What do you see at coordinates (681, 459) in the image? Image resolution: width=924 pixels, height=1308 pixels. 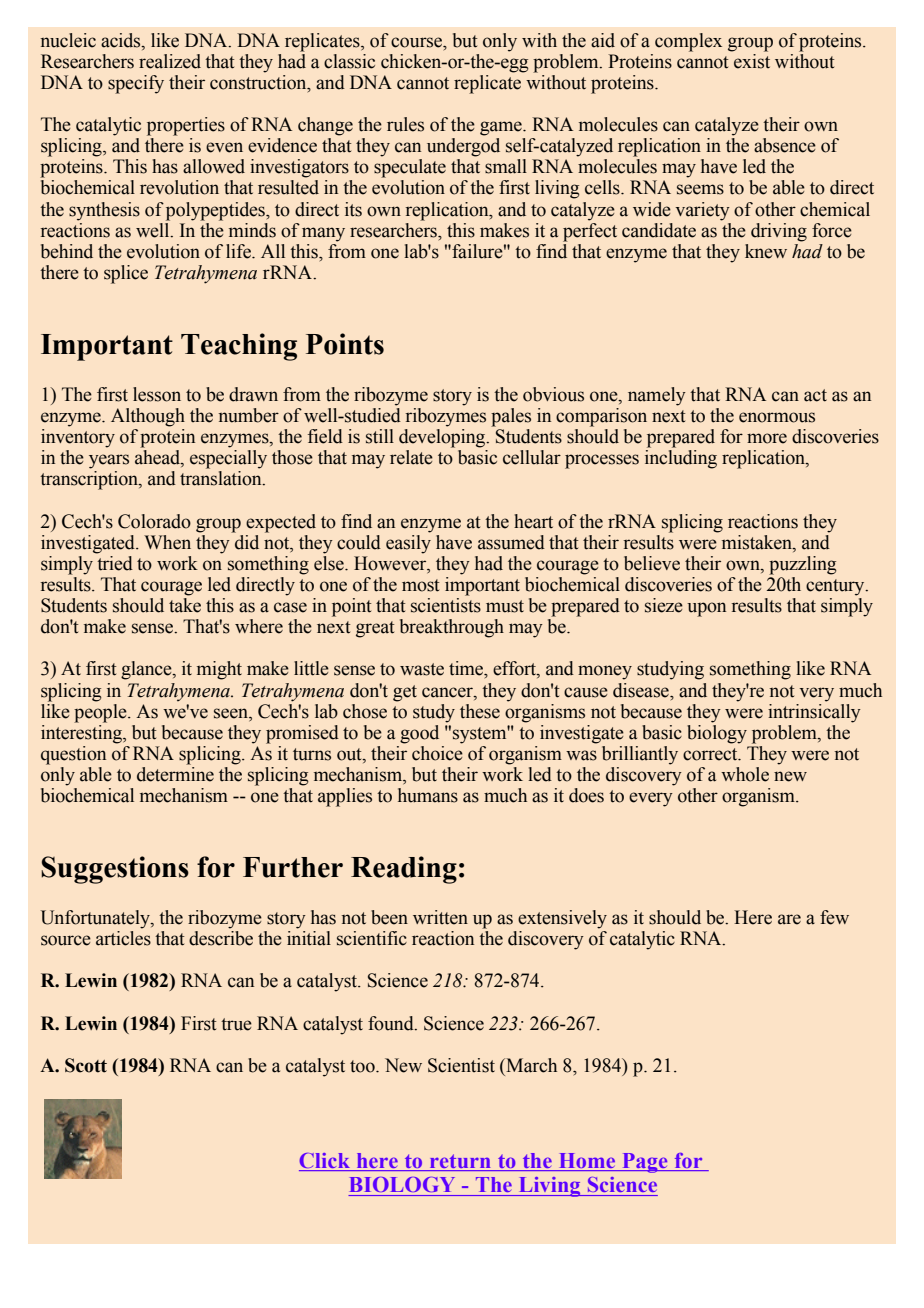 I see `including` at bounding box center [681, 459].
